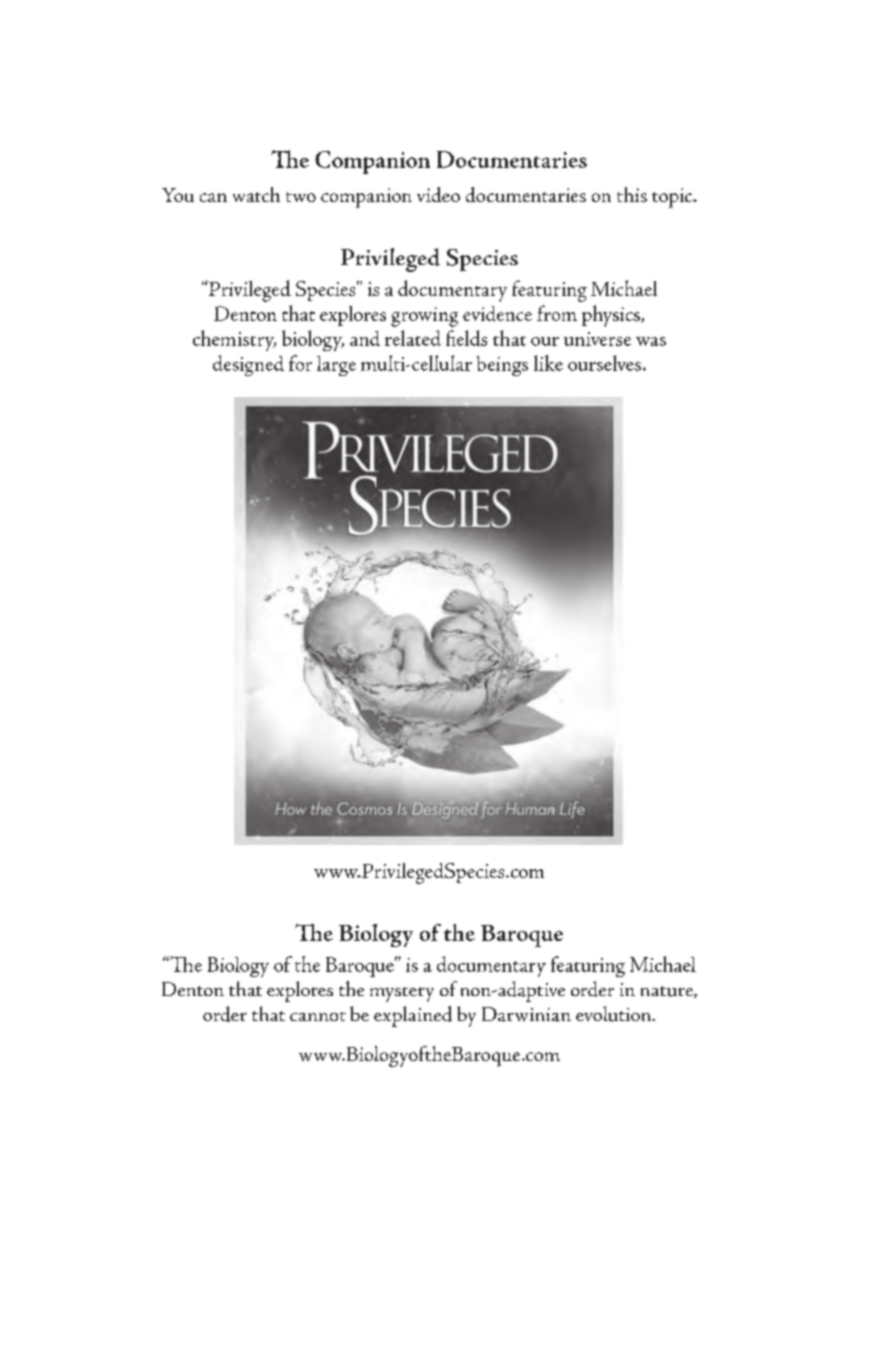 The image size is (896, 1345). Describe the element at coordinates (413, 338) in the page. I see `related` at that location.
